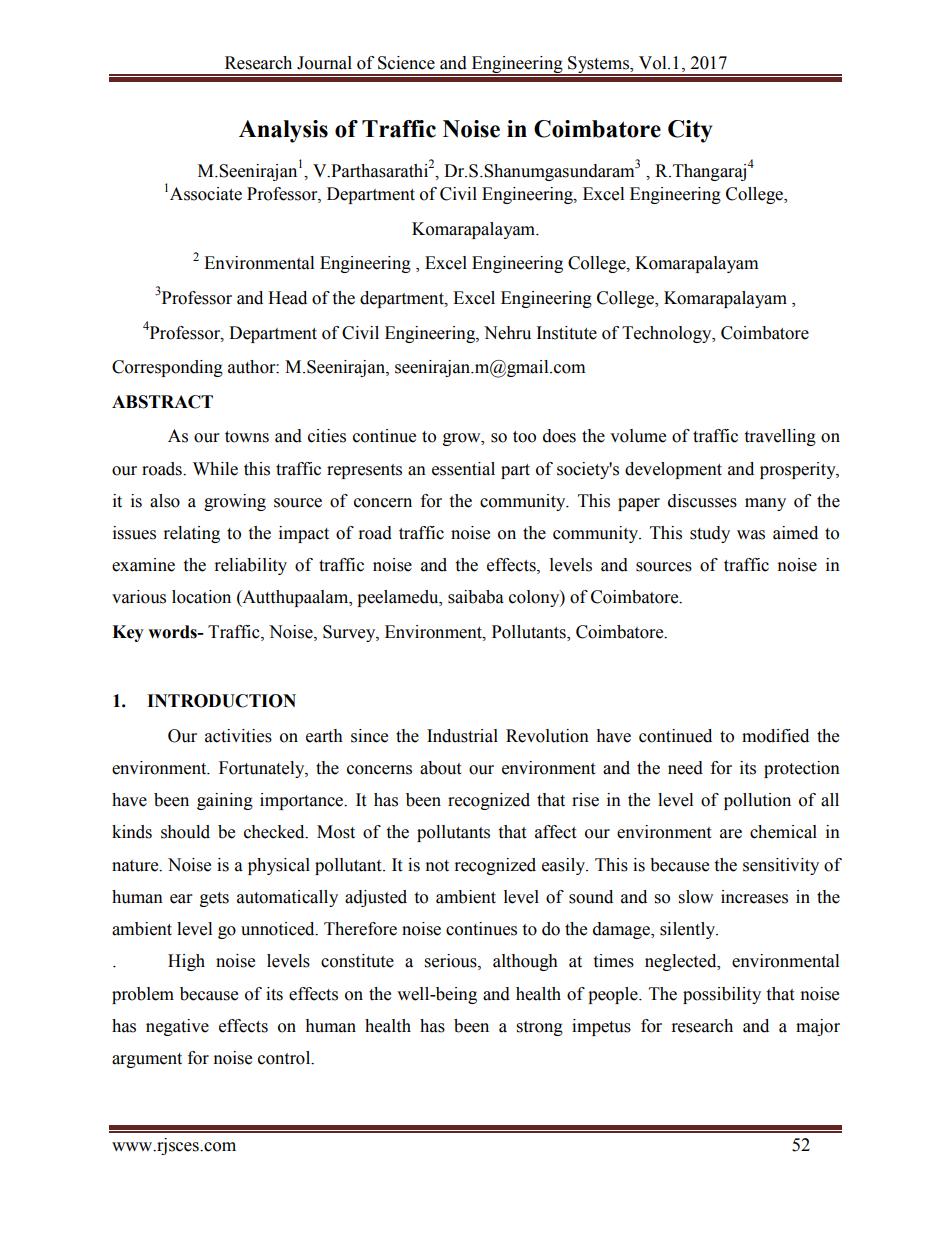 Image resolution: width=952 pixels, height=1233 pixels. Describe the element at coordinates (406, 63) in the document. I see `Science` at that location.
